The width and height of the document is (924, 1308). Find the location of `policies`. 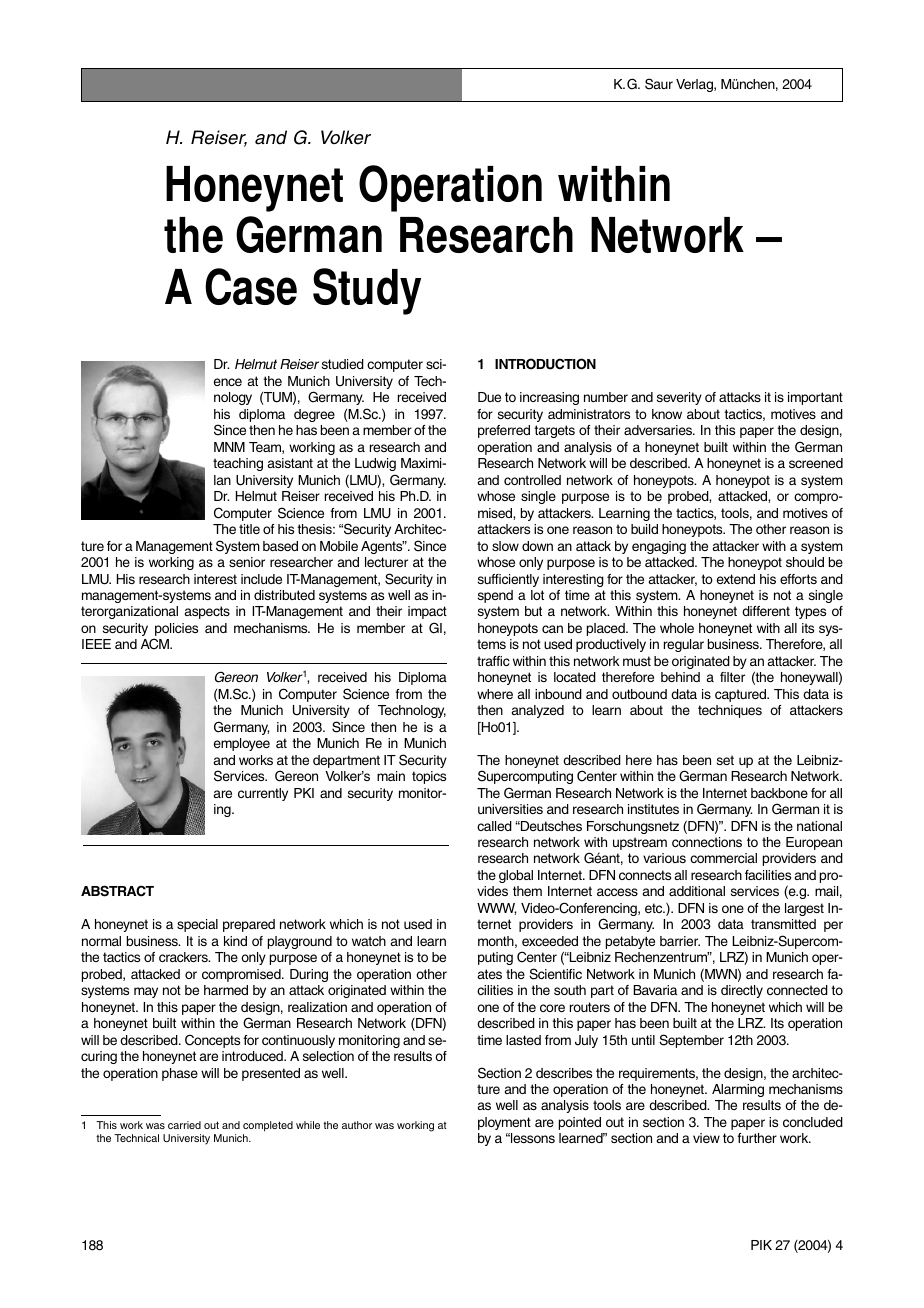

policies is located at coordinates (176, 631).
